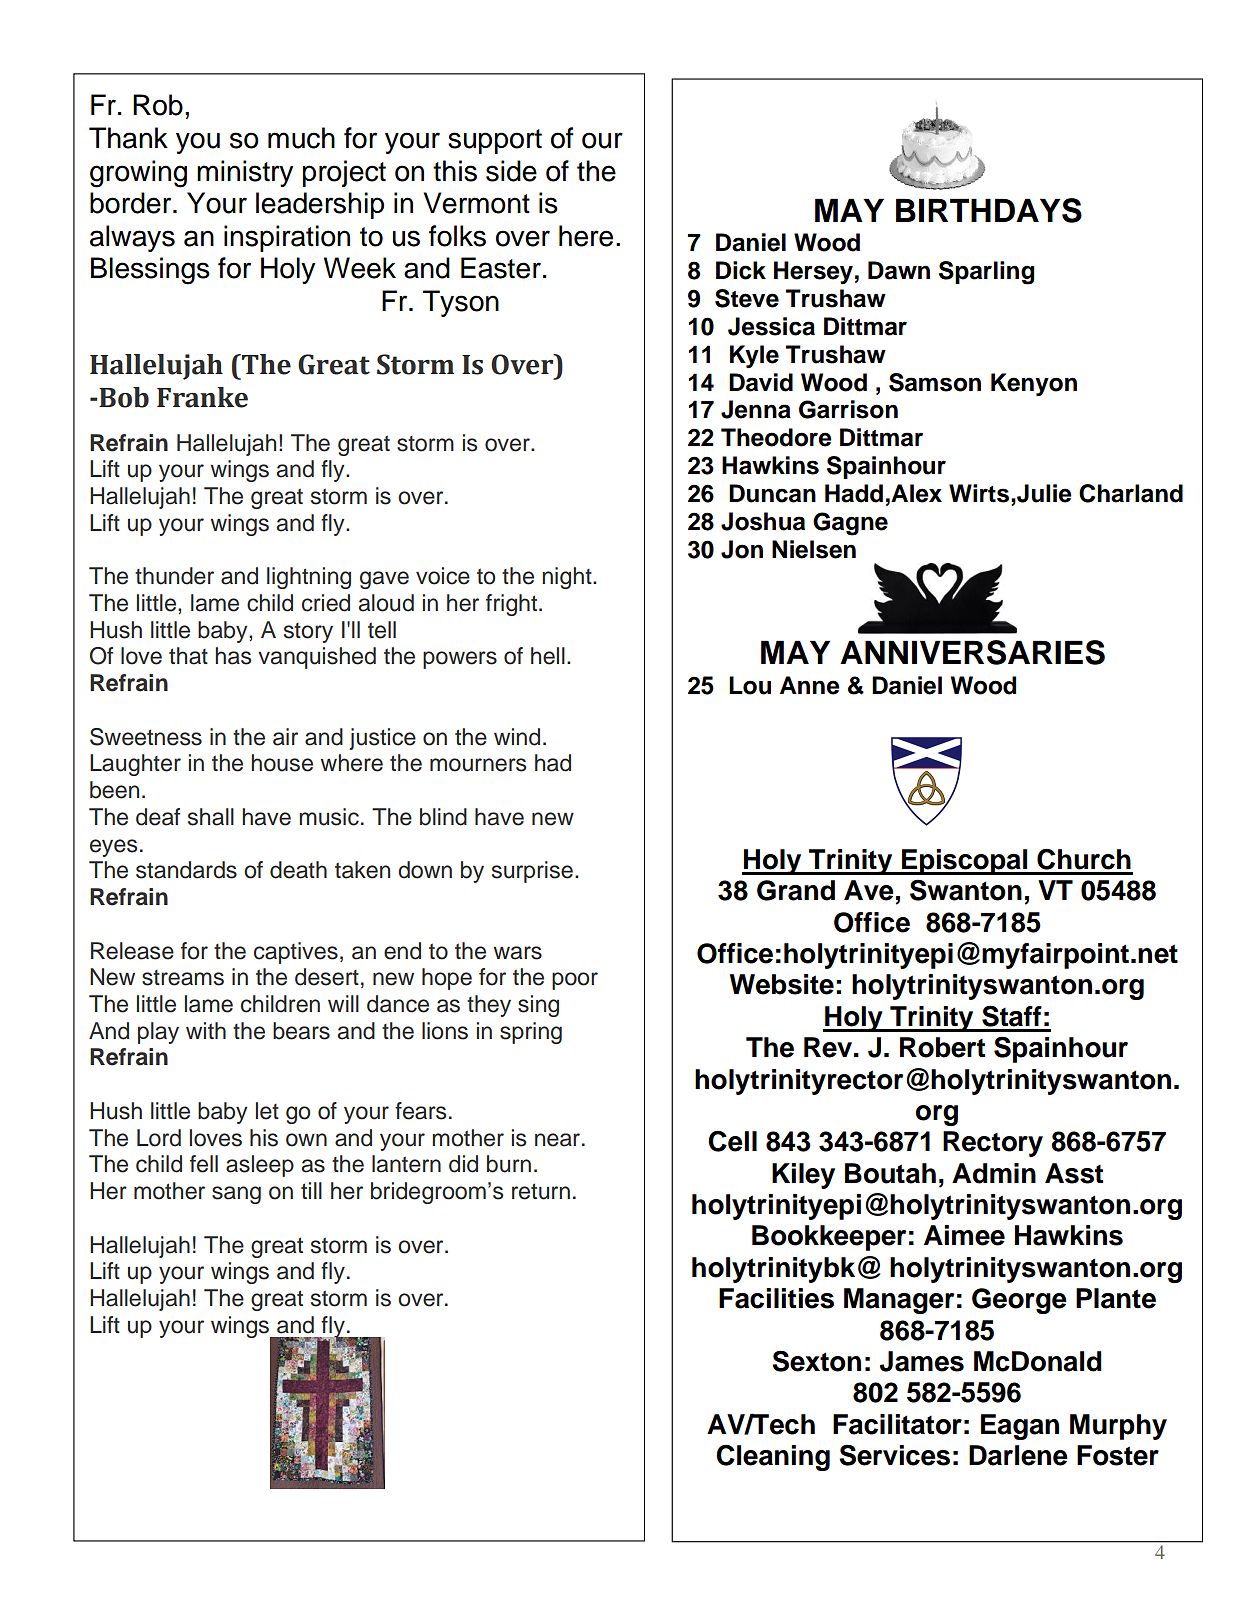 The image size is (1238, 1601). Describe the element at coordinates (965, 862) in the page. I see `Episcopal` at that location.
